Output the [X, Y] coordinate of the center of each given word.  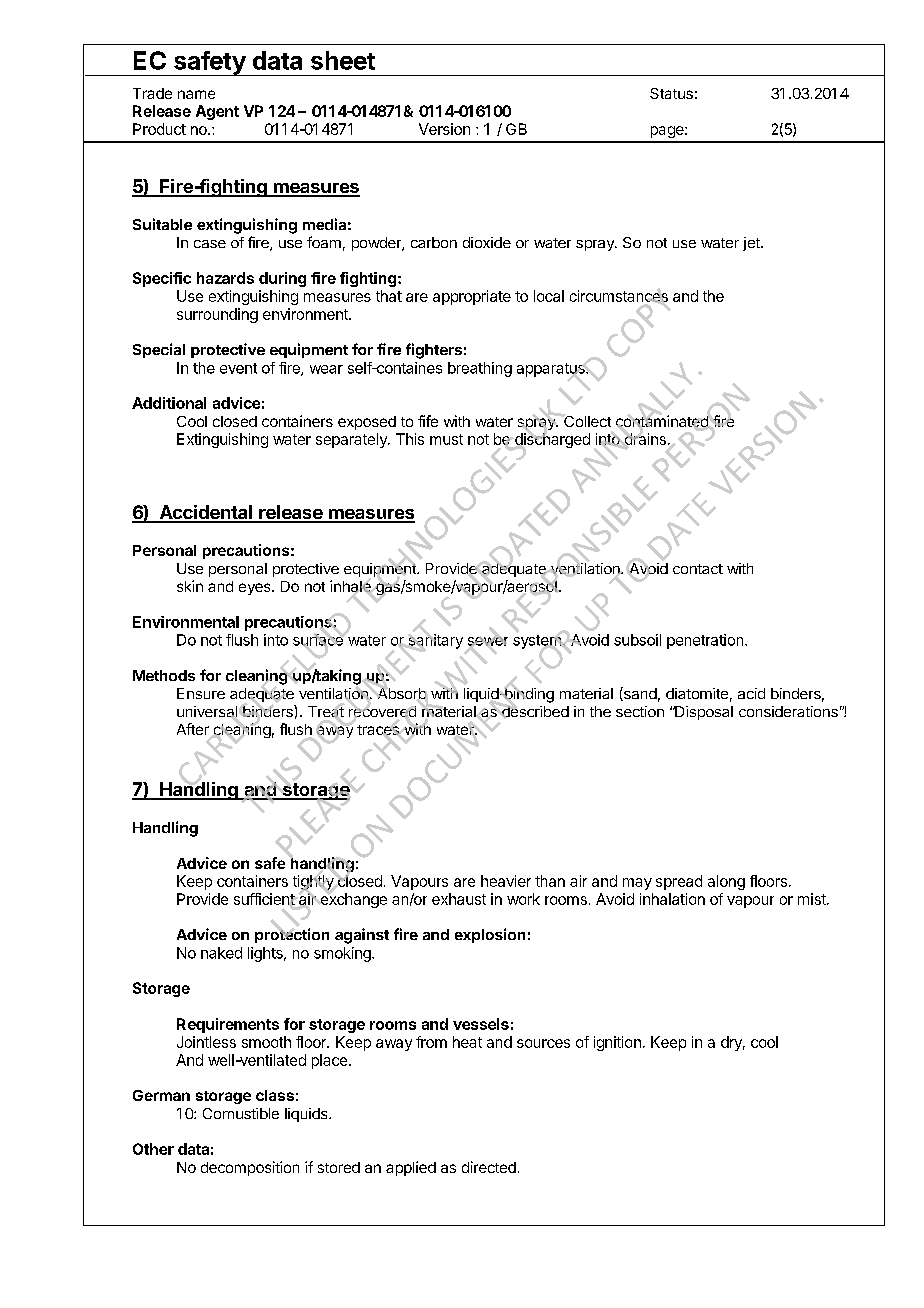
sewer [488, 641]
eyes [256, 589]
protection [292, 935]
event [238, 368]
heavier [506, 881]
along [726, 882]
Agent [217, 112]
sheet [343, 60]
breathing [480, 369]
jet [752, 244]
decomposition [250, 1168]
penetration [706, 641]
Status [671, 93]
